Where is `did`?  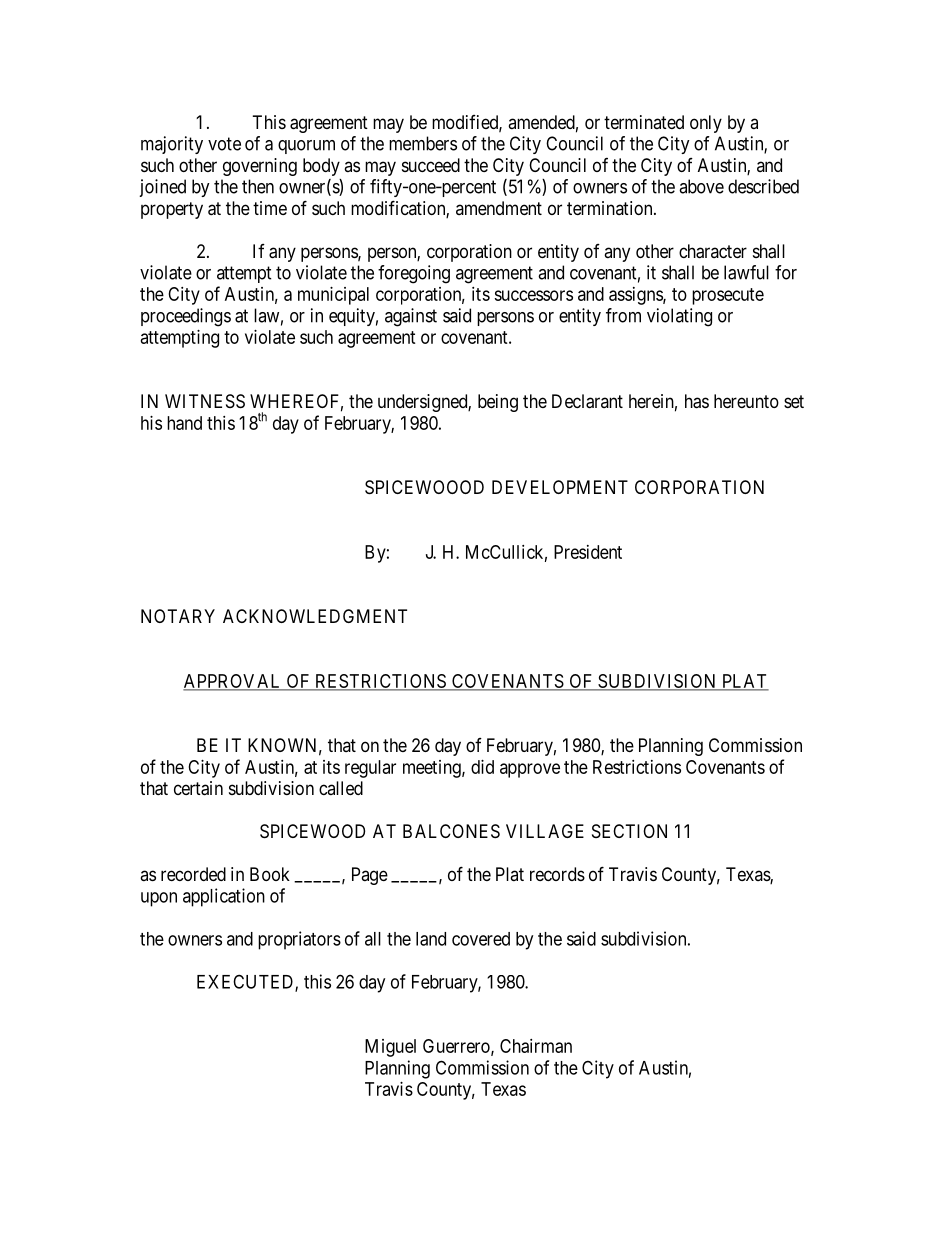
did is located at coordinates (482, 767).
